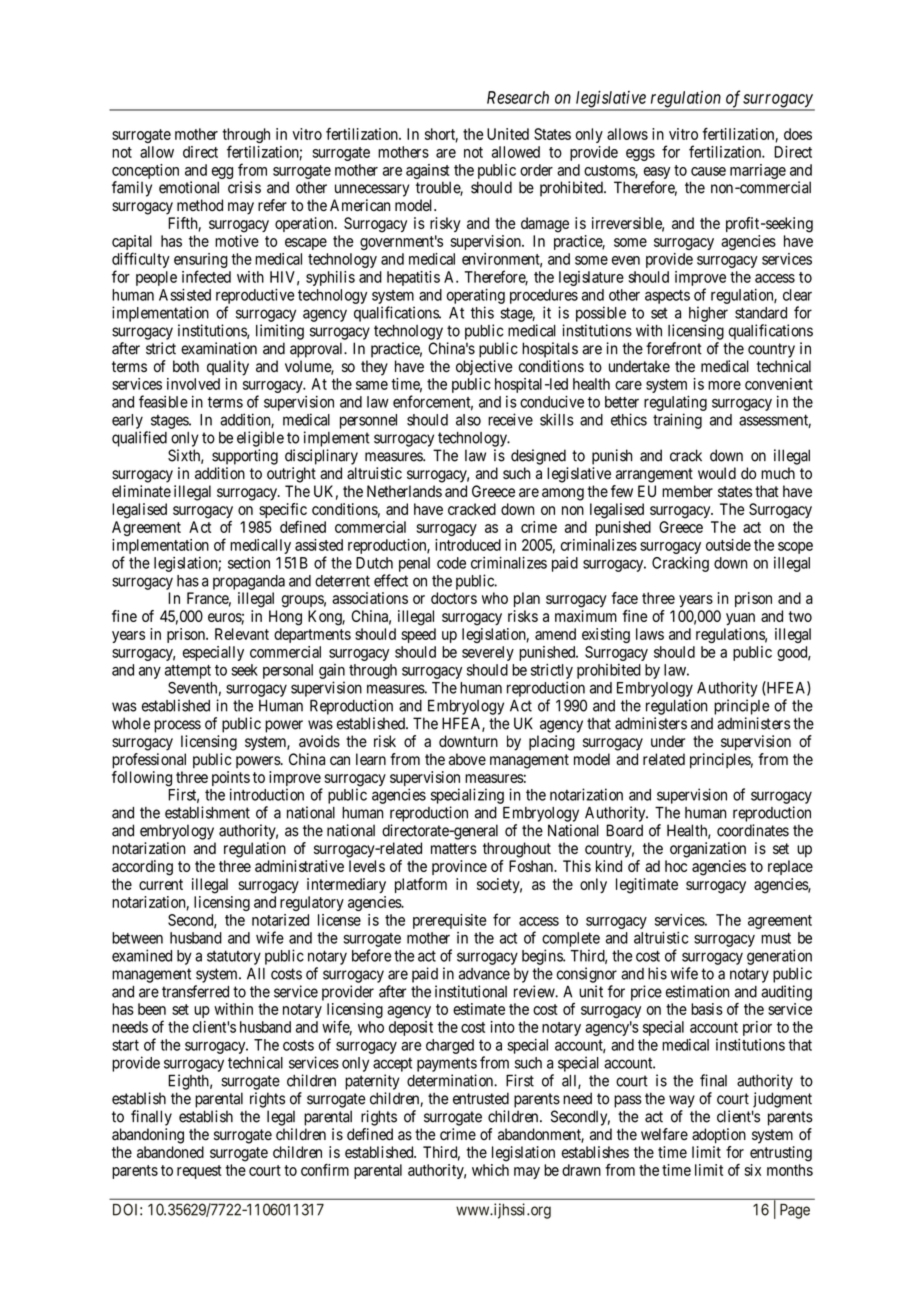  Describe the element at coordinates (189, 187) in the screenshot. I see `emotional` at that location.
